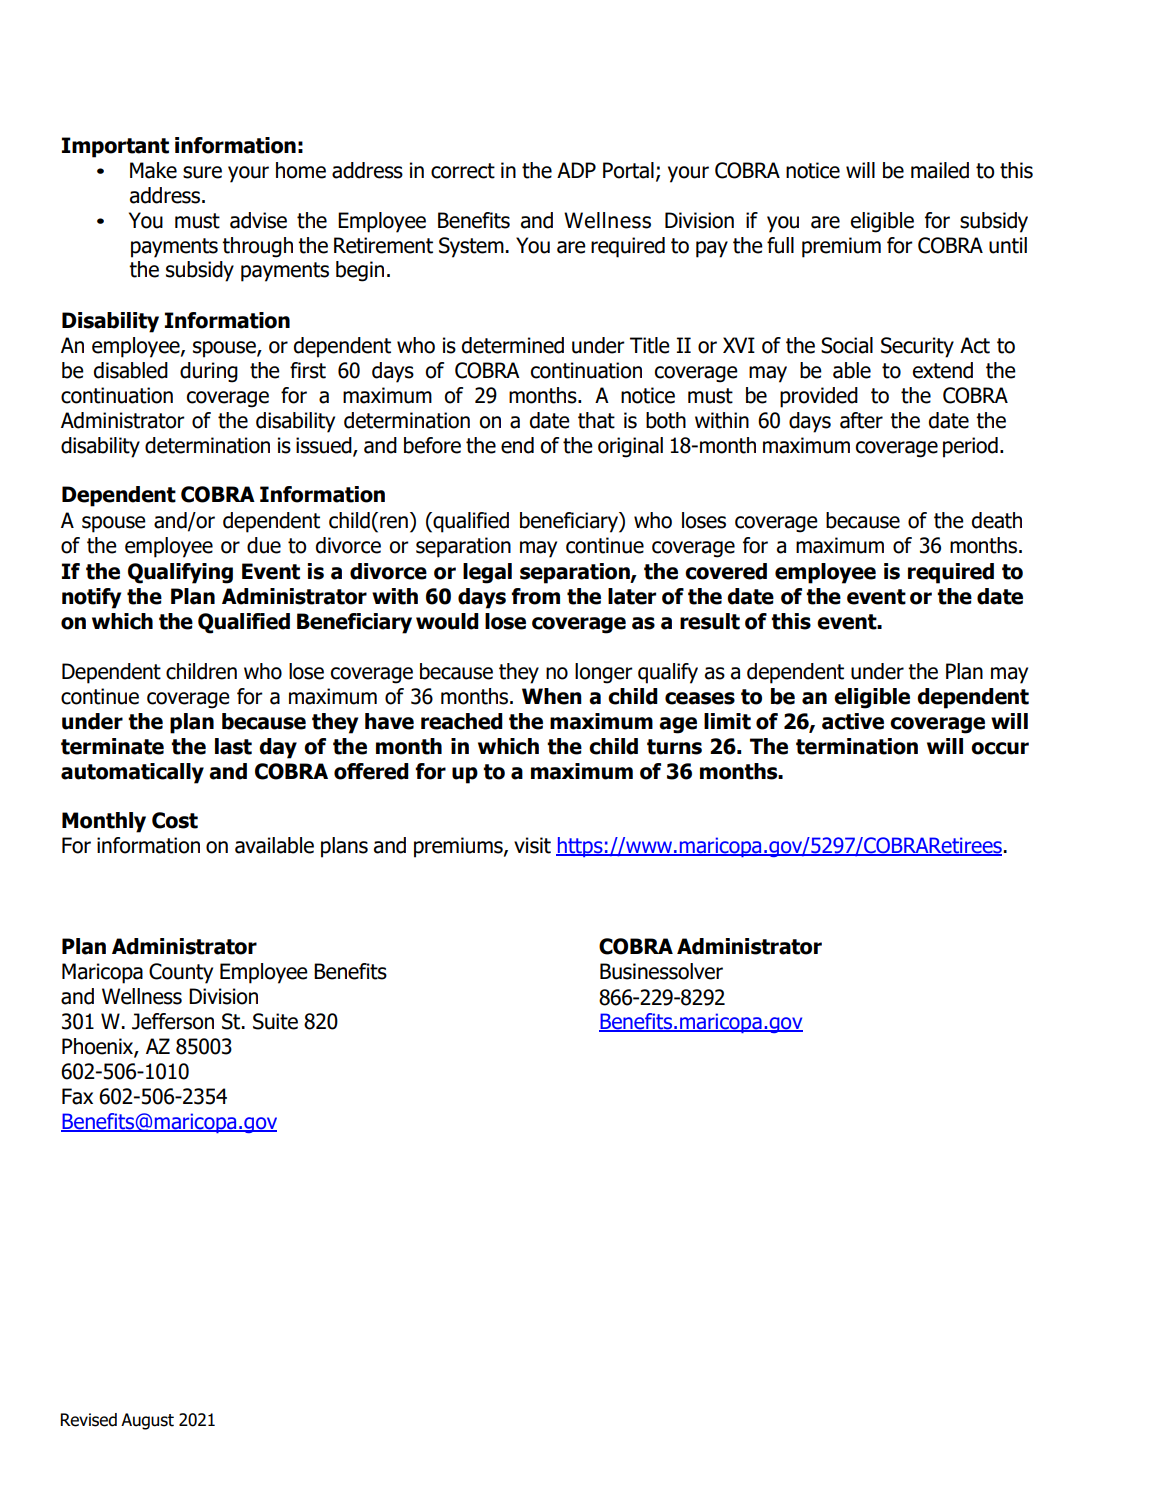  I want to click on August, so click(147, 1421).
